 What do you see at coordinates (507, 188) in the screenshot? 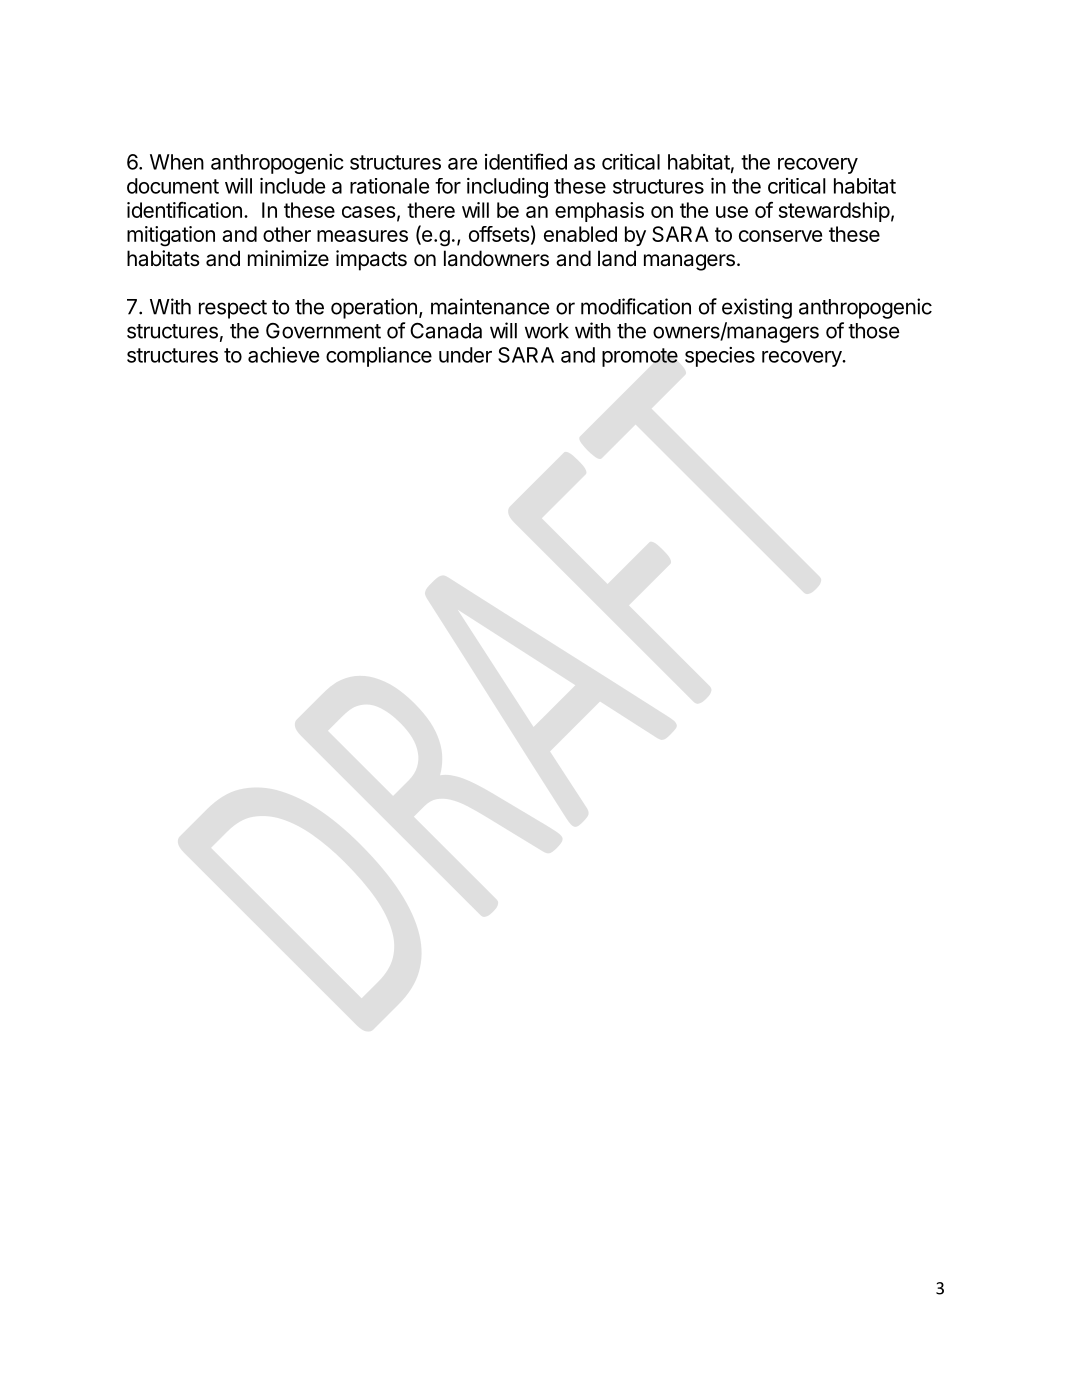
I see `including` at bounding box center [507, 188].
